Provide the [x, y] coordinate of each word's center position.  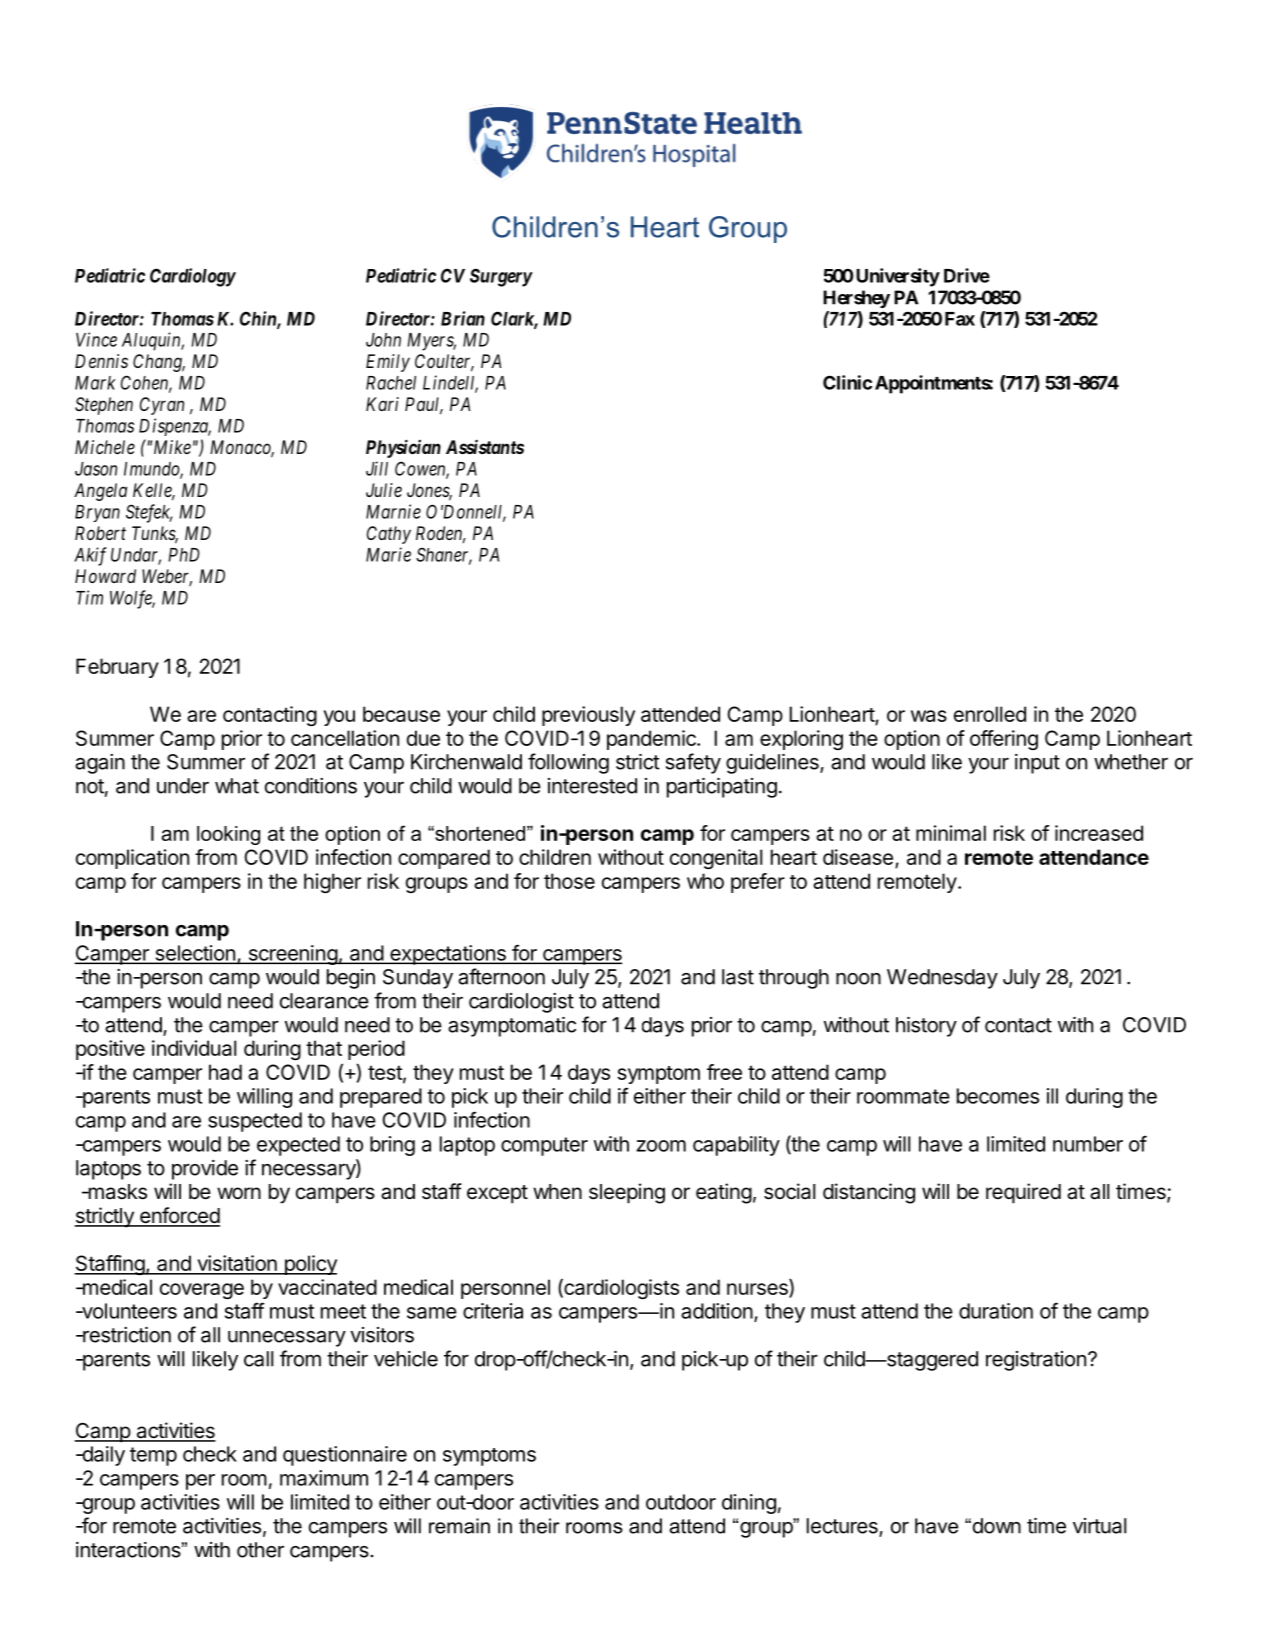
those [569, 881]
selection [195, 954]
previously [588, 716]
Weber [167, 577]
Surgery [501, 277]
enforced [179, 1216]
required [1023, 1193]
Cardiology [193, 277]
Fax [960, 319]
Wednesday [942, 979]
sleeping [627, 1193]
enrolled [990, 714]
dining [749, 1504]
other [260, 1550]
